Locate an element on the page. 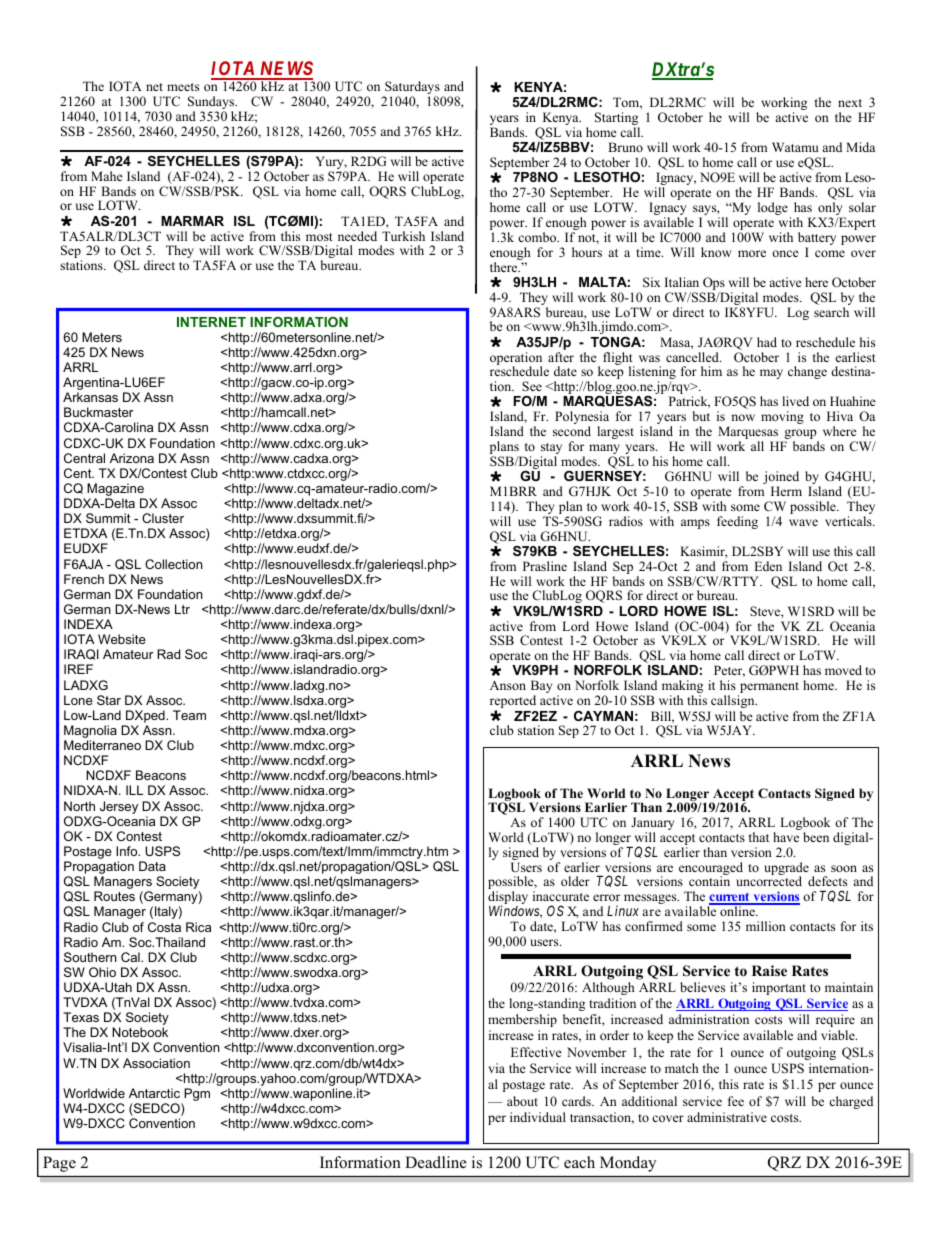 The width and height of the document is (952, 1233). uncorrected is located at coordinates (769, 881).
